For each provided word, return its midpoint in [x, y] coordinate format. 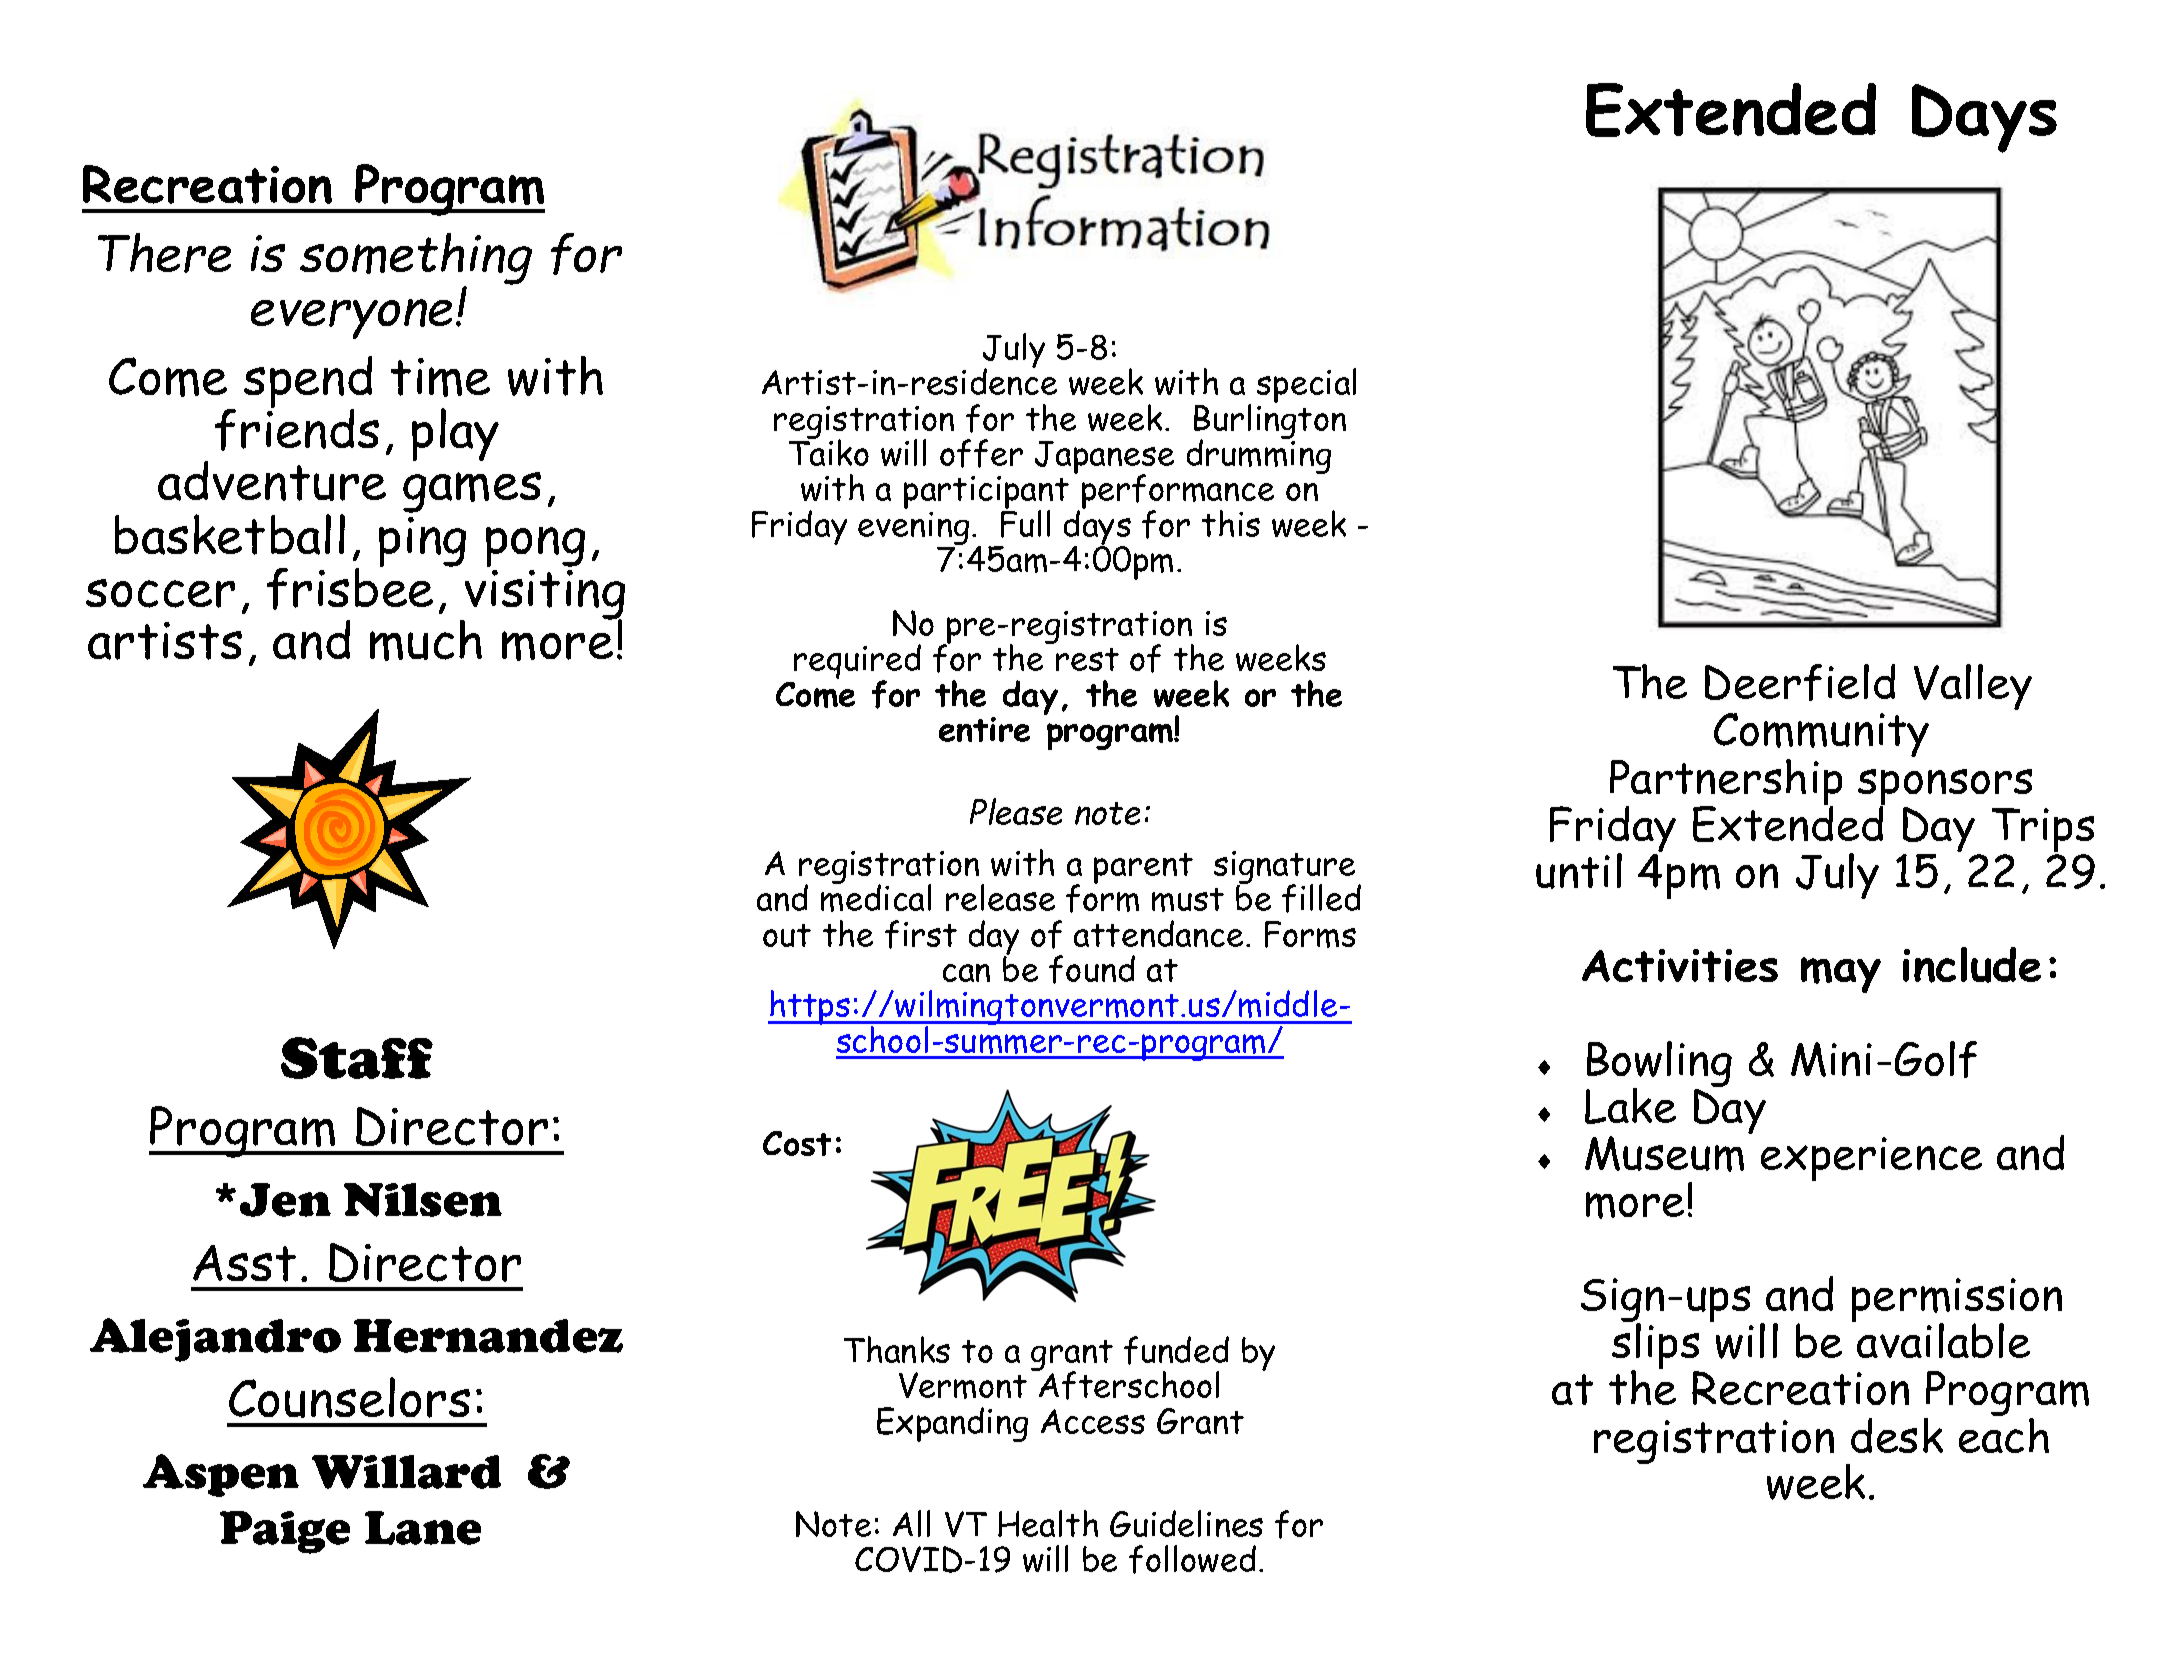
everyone [351, 319]
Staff [357, 1058]
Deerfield [1800, 682]
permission [1957, 1301]
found [1092, 969]
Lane [423, 1528]
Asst [244, 1263]
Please [1016, 811]
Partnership [1726, 783]
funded [1176, 1350]
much [426, 640]
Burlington [1270, 421]
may [1841, 975]
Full [1025, 522]
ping [422, 542]
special [1306, 387]
